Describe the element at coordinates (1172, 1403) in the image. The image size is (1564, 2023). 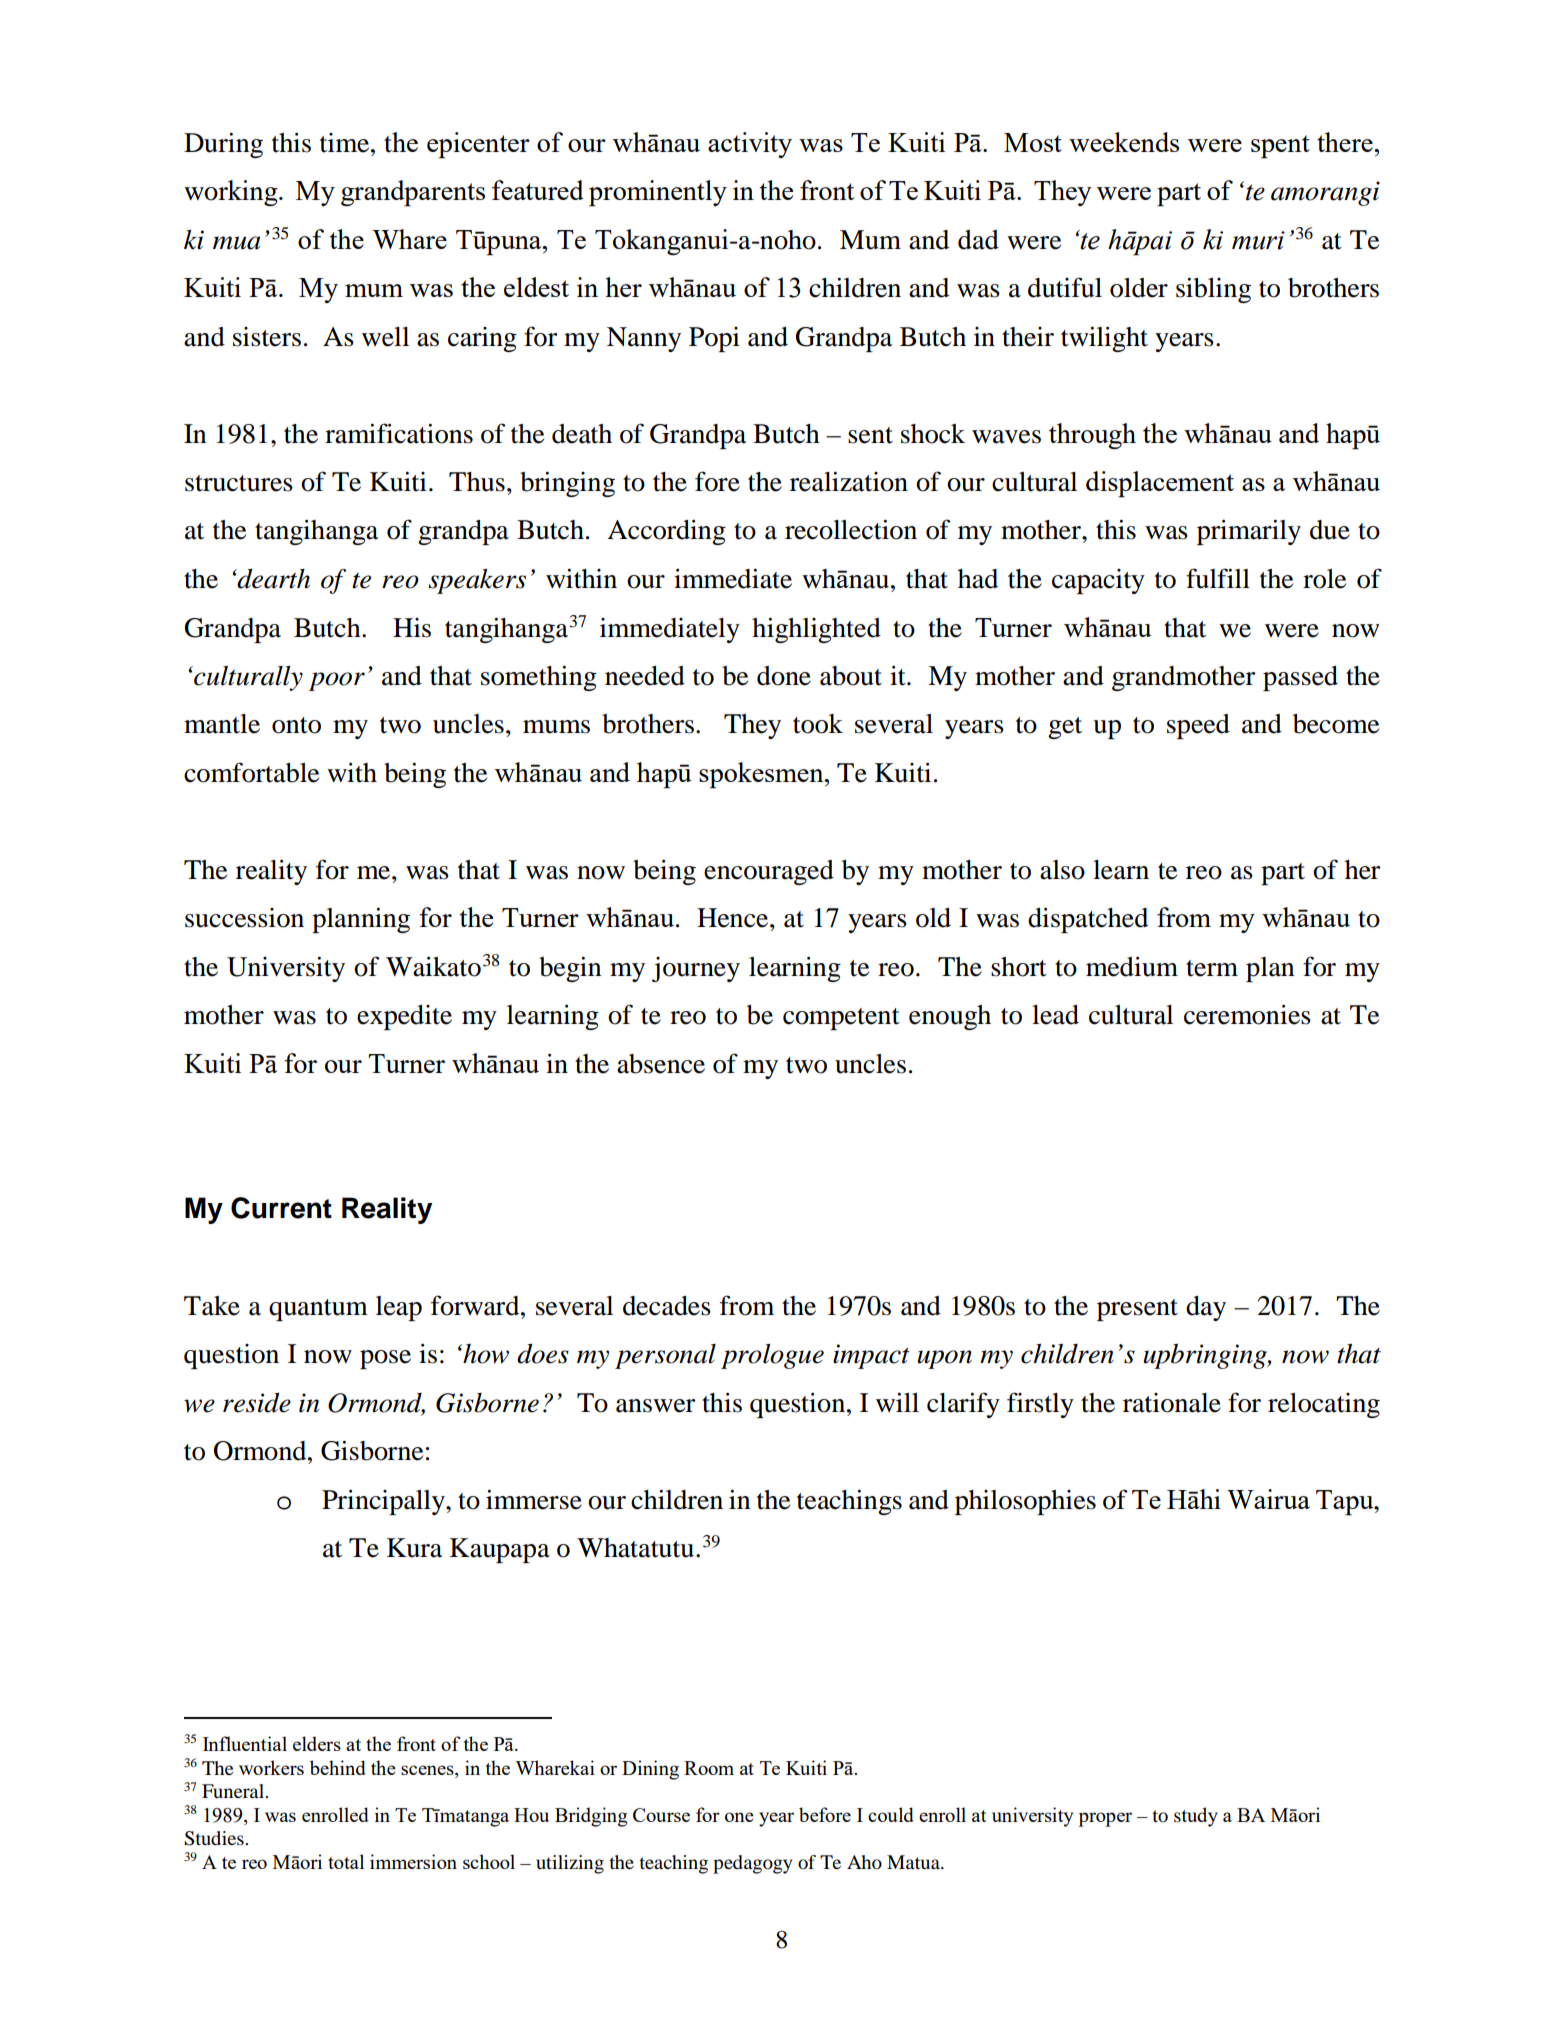
I see `rationale` at that location.
